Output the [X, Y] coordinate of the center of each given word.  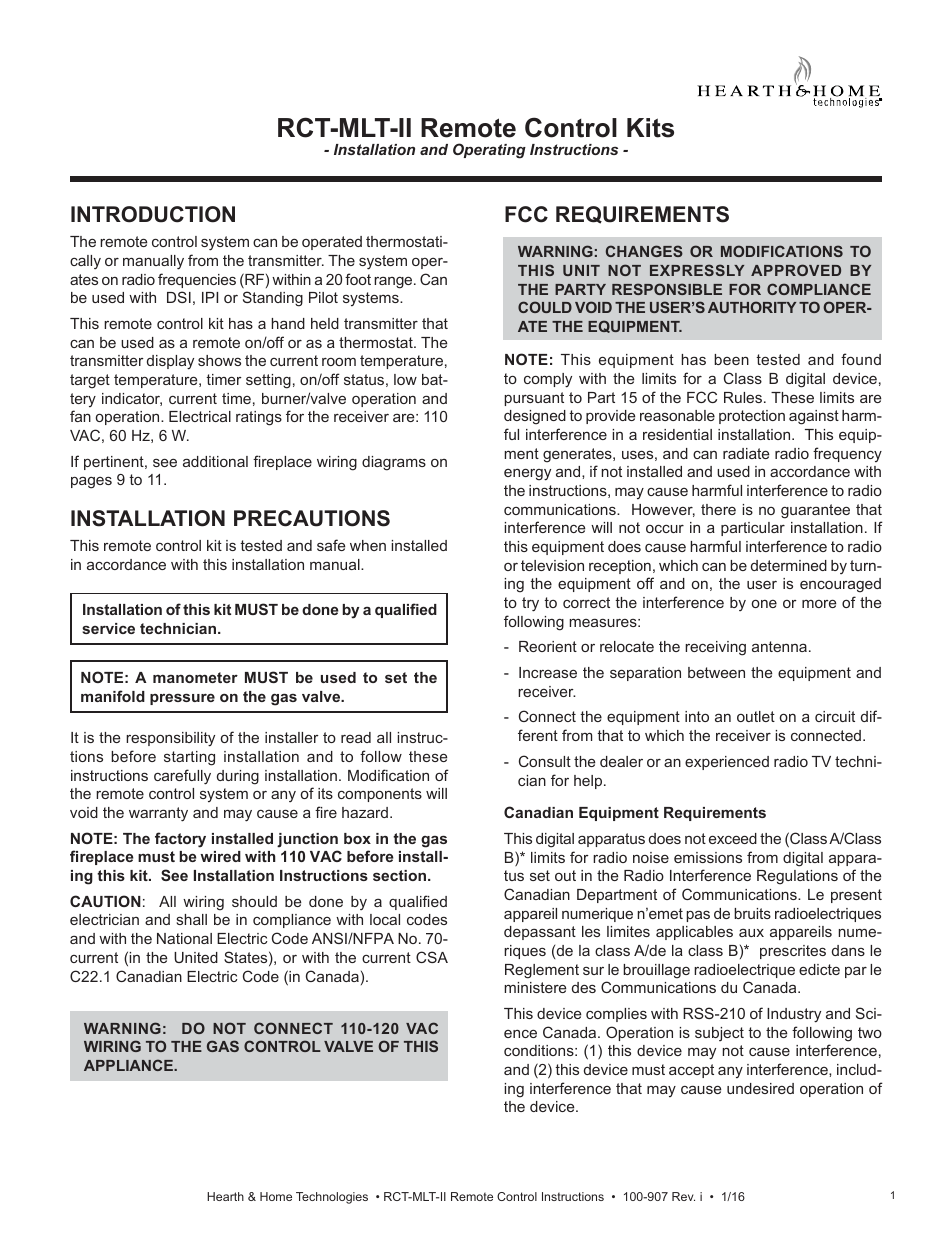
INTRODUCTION [153, 214]
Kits [650, 128]
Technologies [332, 1198]
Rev [683, 1196]
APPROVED [796, 270]
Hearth [225, 1196]
